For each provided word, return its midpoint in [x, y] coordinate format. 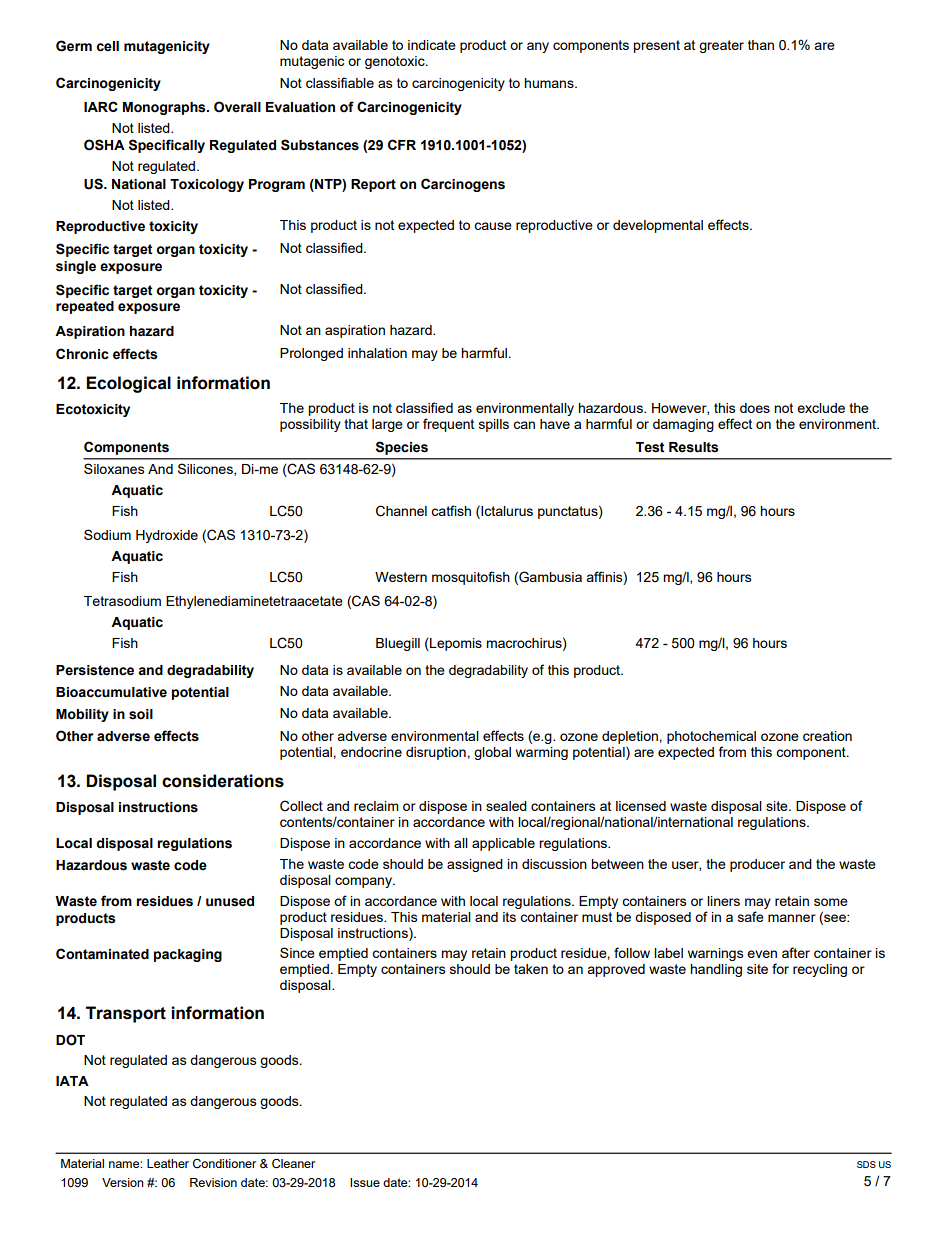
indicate [432, 45]
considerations [223, 781]
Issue [365, 1182]
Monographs [165, 108]
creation [827, 736]
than [761, 45]
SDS [866, 1164]
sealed [506, 806]
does [755, 408]
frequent [448, 425]
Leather [168, 1163]
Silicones [206, 469]
